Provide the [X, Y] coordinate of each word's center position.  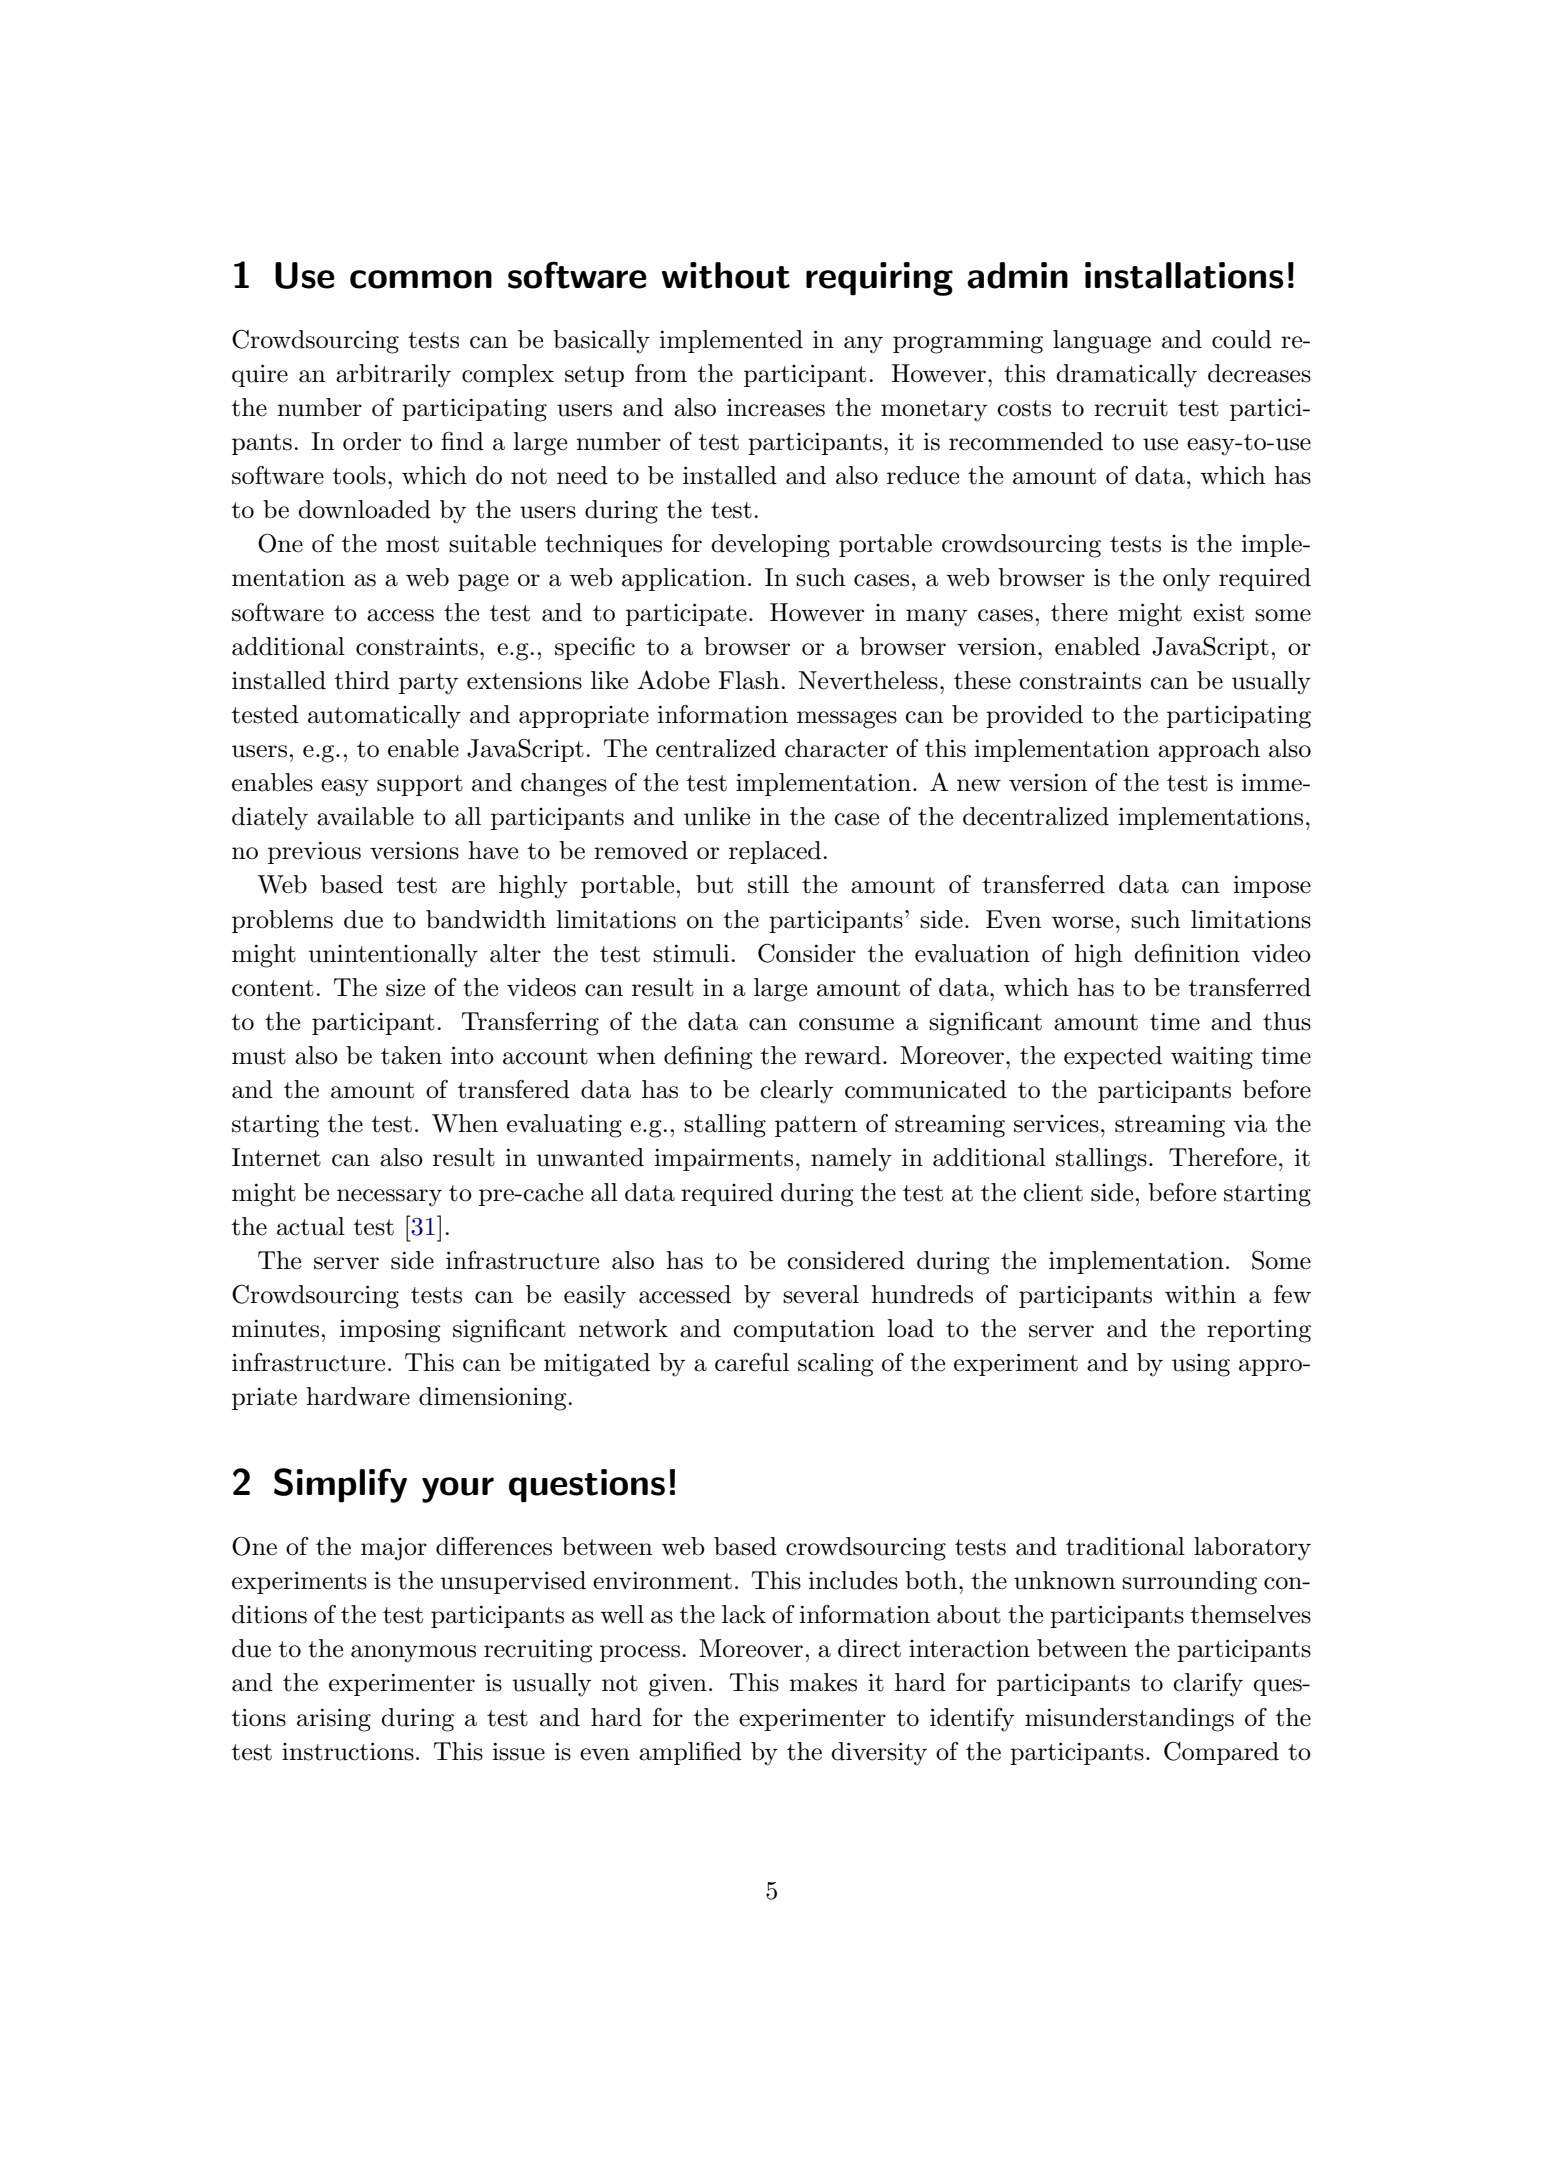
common [421, 279]
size [405, 988]
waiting [1212, 1058]
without [726, 275]
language [1102, 342]
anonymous [413, 1654]
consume [846, 1024]
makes [823, 1682]
